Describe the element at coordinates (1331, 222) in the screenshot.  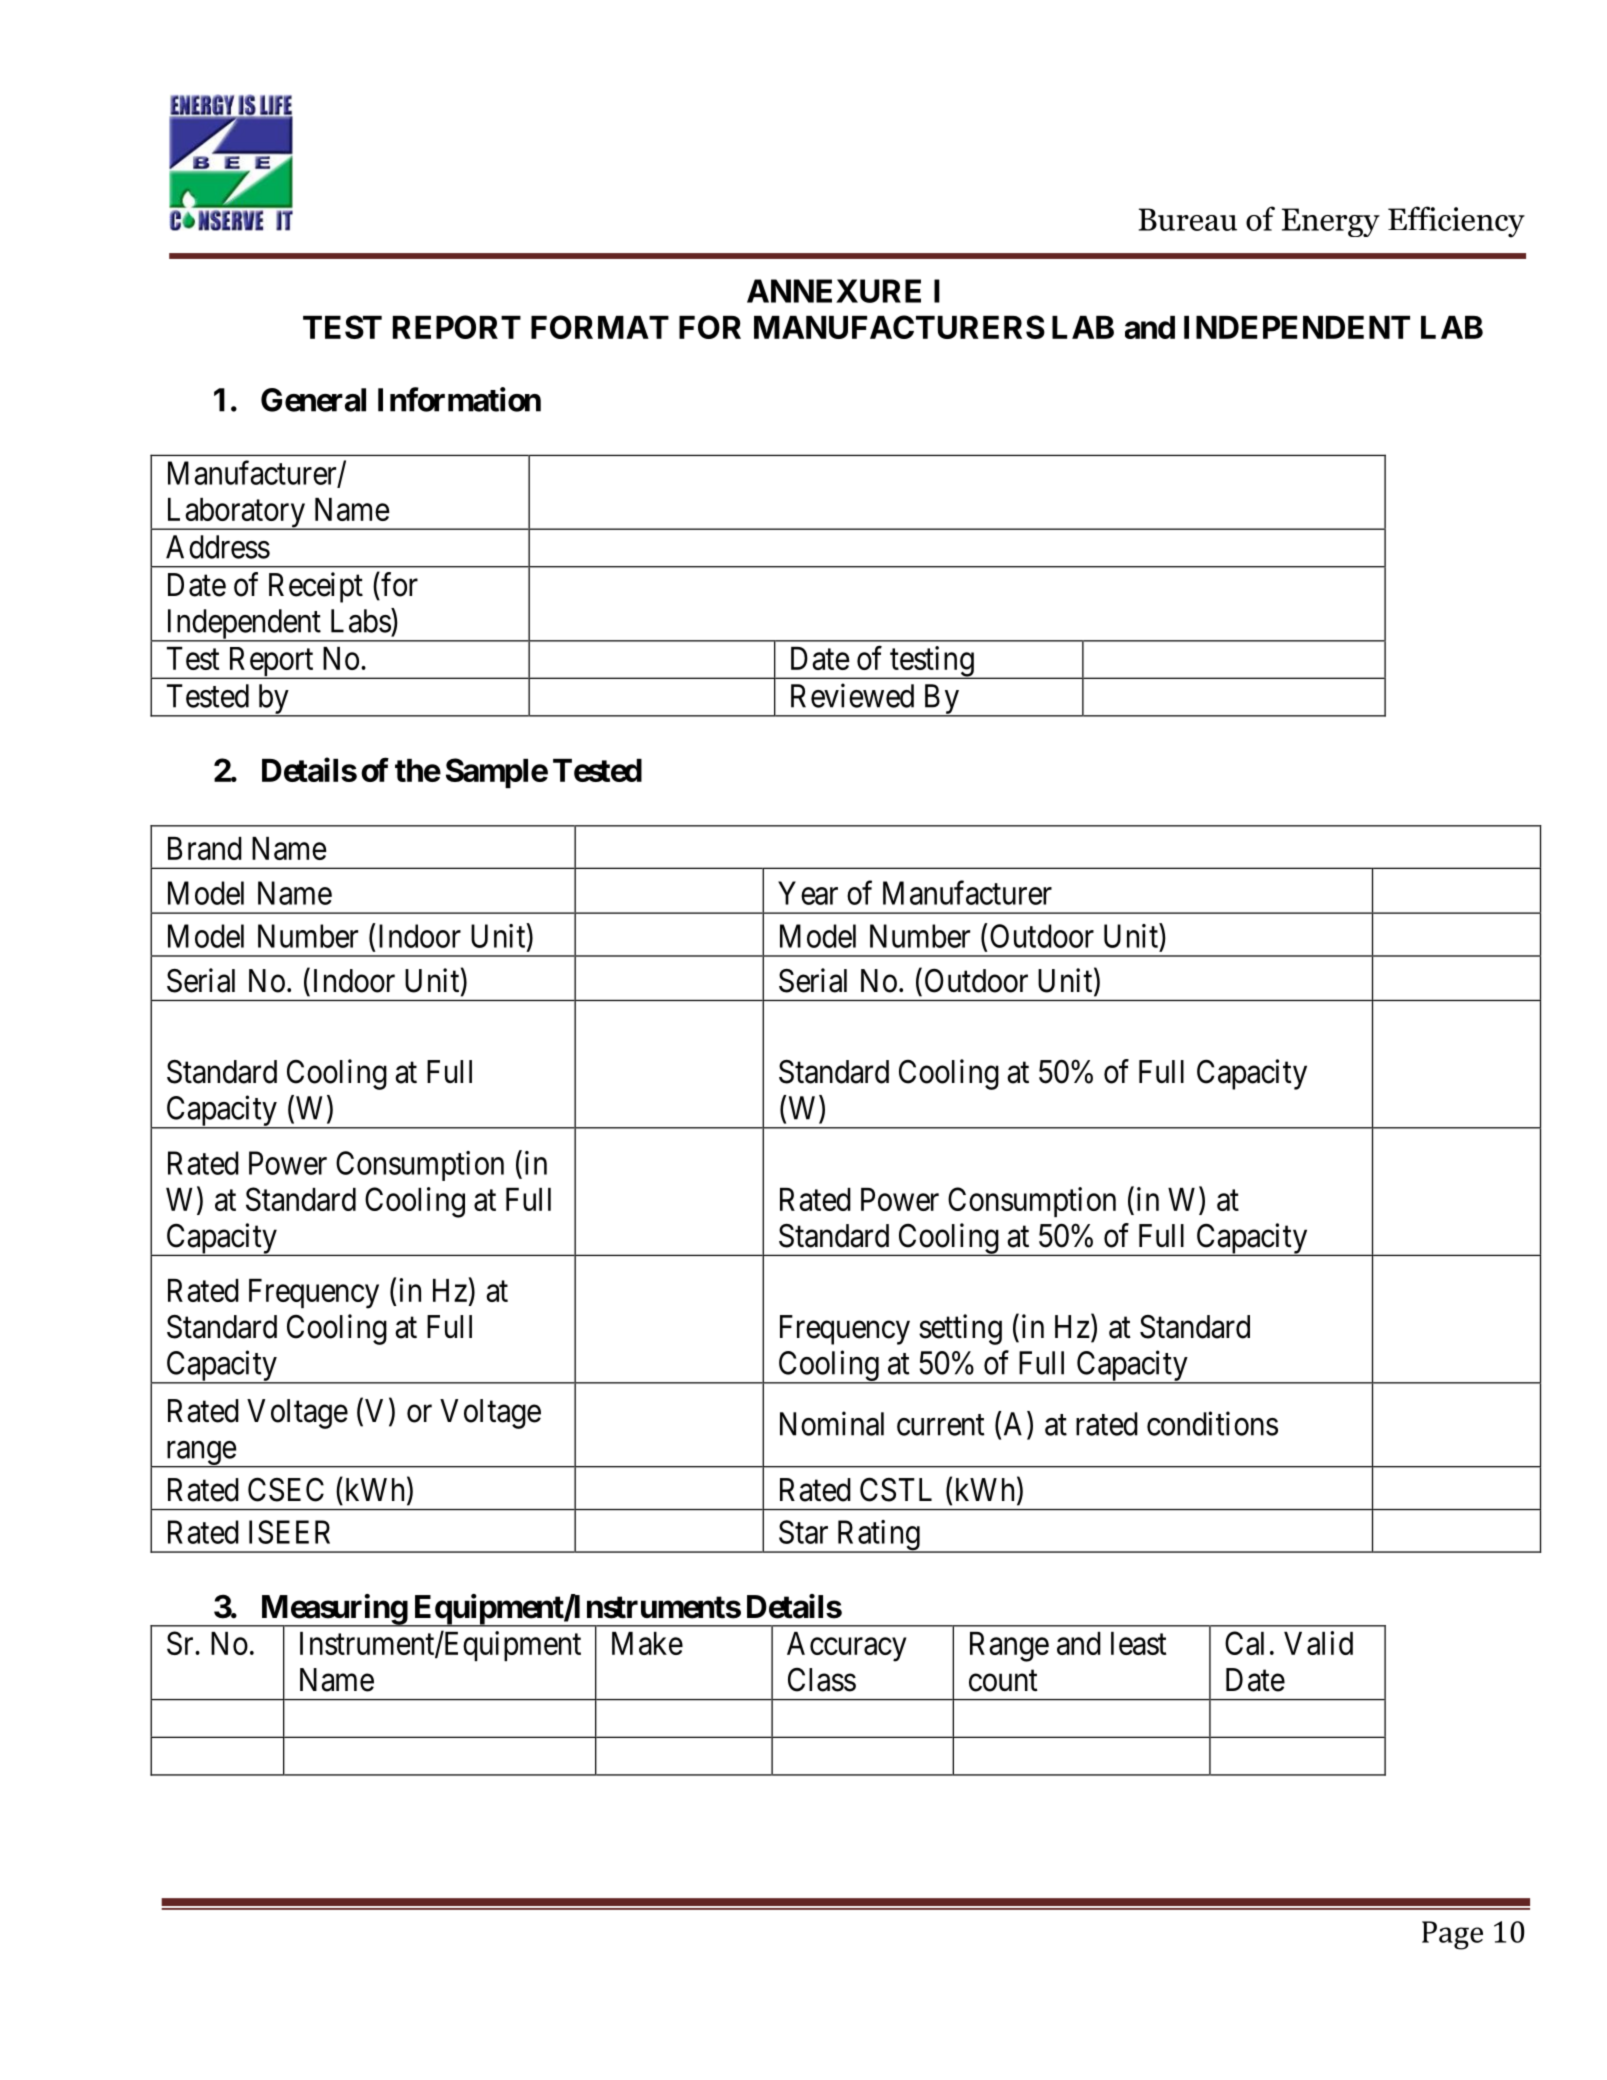
I see `Energy` at that location.
